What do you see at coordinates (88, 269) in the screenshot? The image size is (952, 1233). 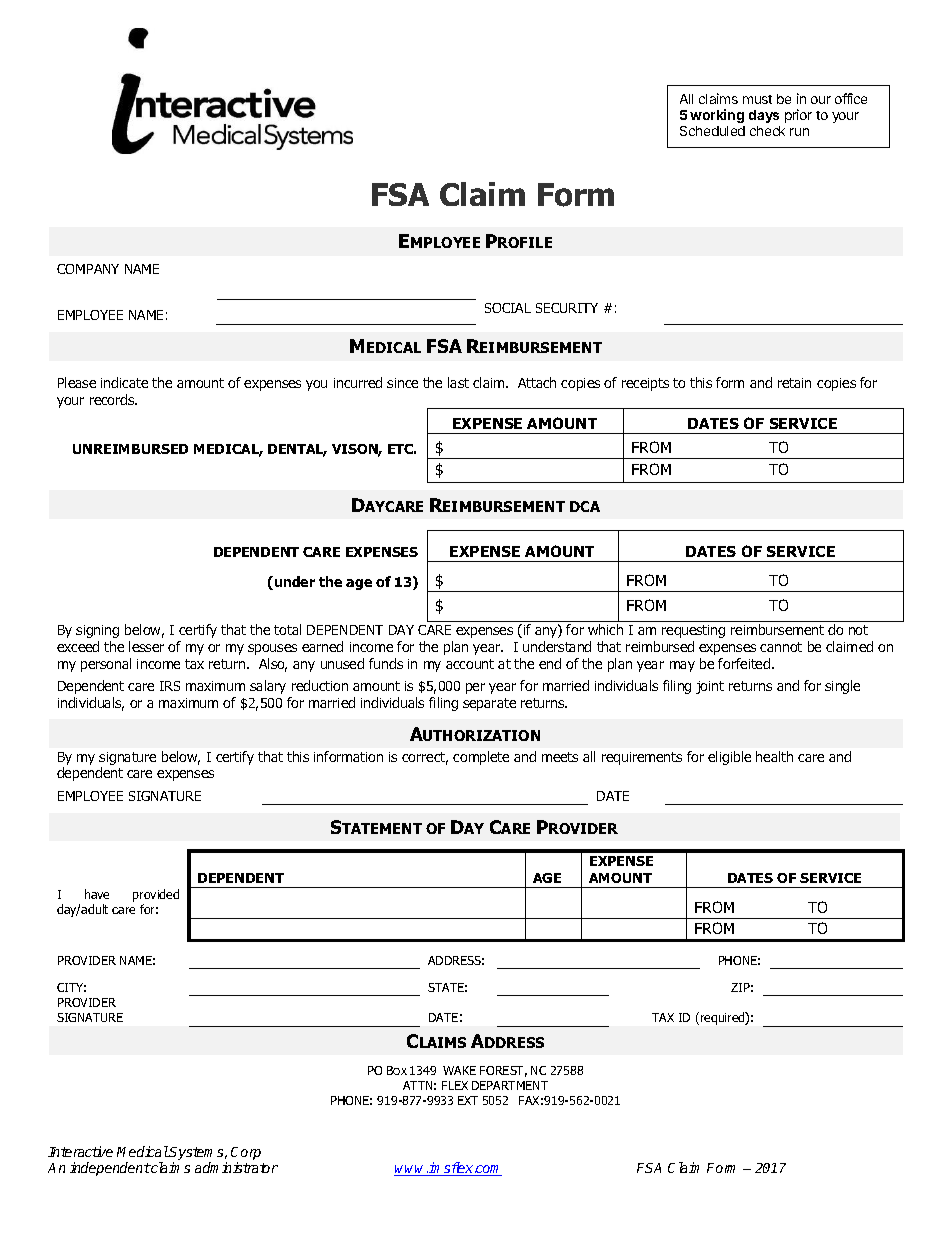 I see `COMPANY` at bounding box center [88, 269].
